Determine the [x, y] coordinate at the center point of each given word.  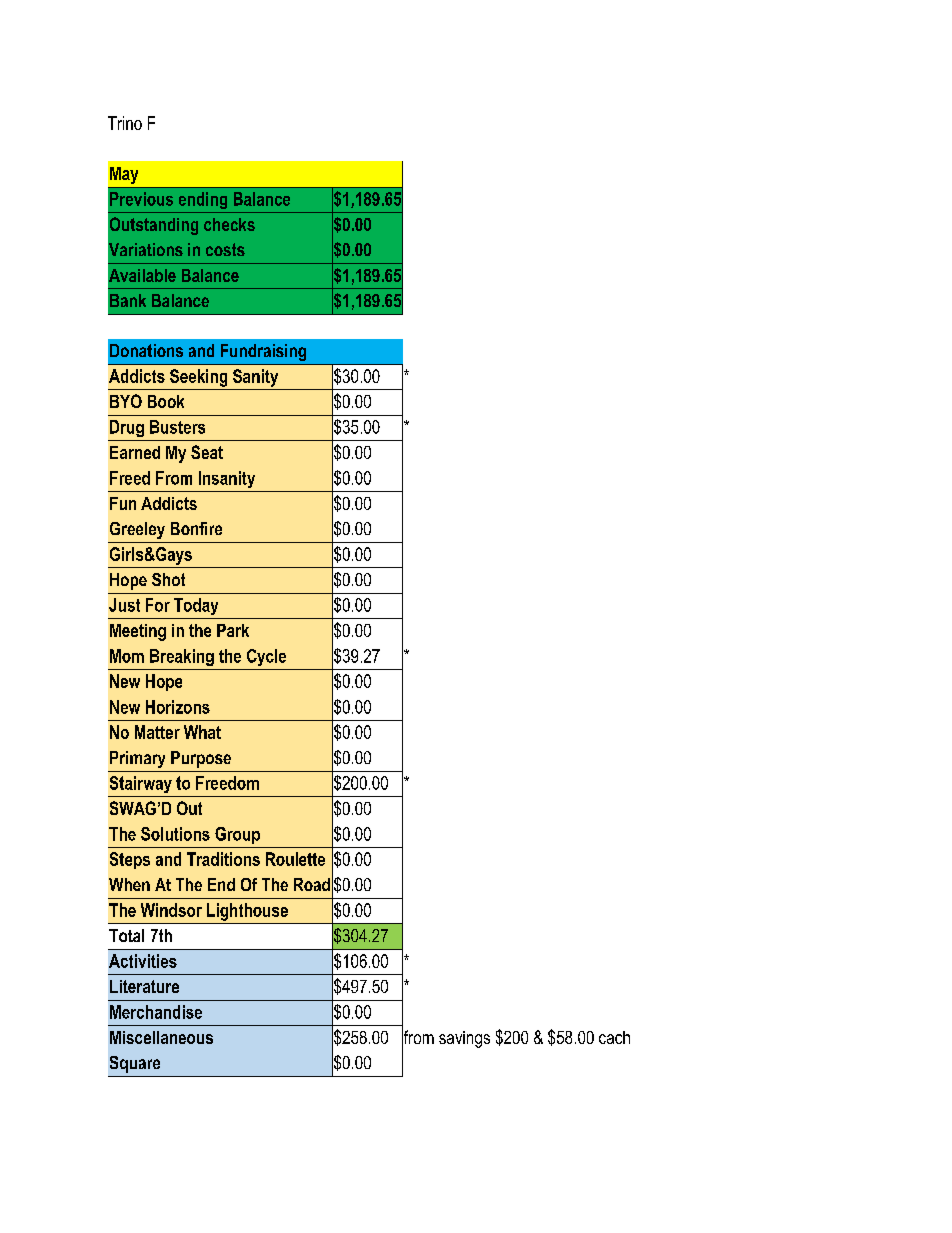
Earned [135, 452]
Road [312, 884]
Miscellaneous [161, 1037]
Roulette [295, 859]
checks [229, 224]
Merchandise [156, 1012]
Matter [157, 732]
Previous [141, 199]
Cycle [266, 657]
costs [225, 249]
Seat [207, 452]
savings [464, 1039]
